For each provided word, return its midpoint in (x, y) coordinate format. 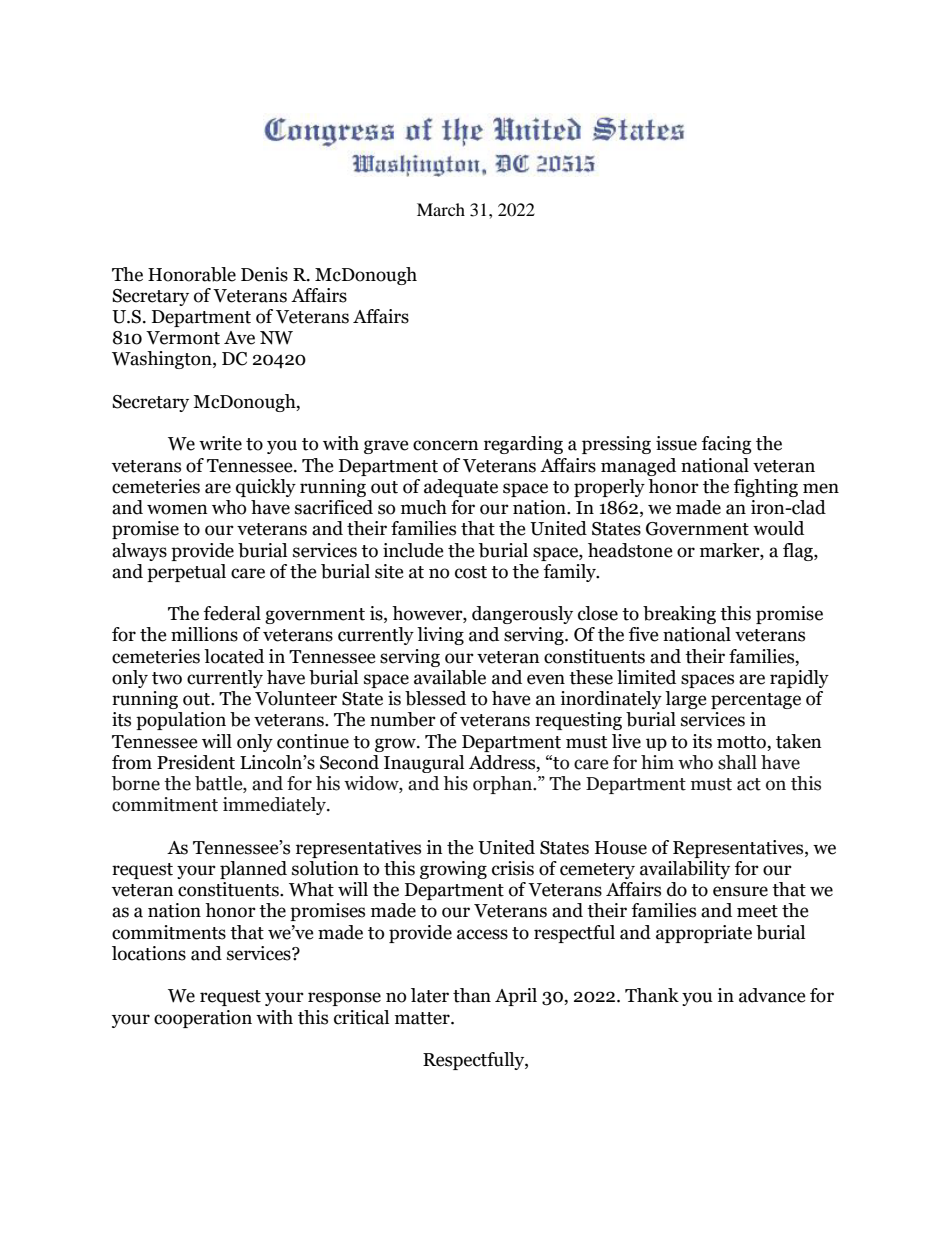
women (177, 509)
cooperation (203, 1019)
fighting (766, 488)
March (441, 209)
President (196, 762)
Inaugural (424, 764)
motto (741, 742)
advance (772, 995)
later (430, 995)
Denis (264, 274)
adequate (461, 488)
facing (727, 445)
